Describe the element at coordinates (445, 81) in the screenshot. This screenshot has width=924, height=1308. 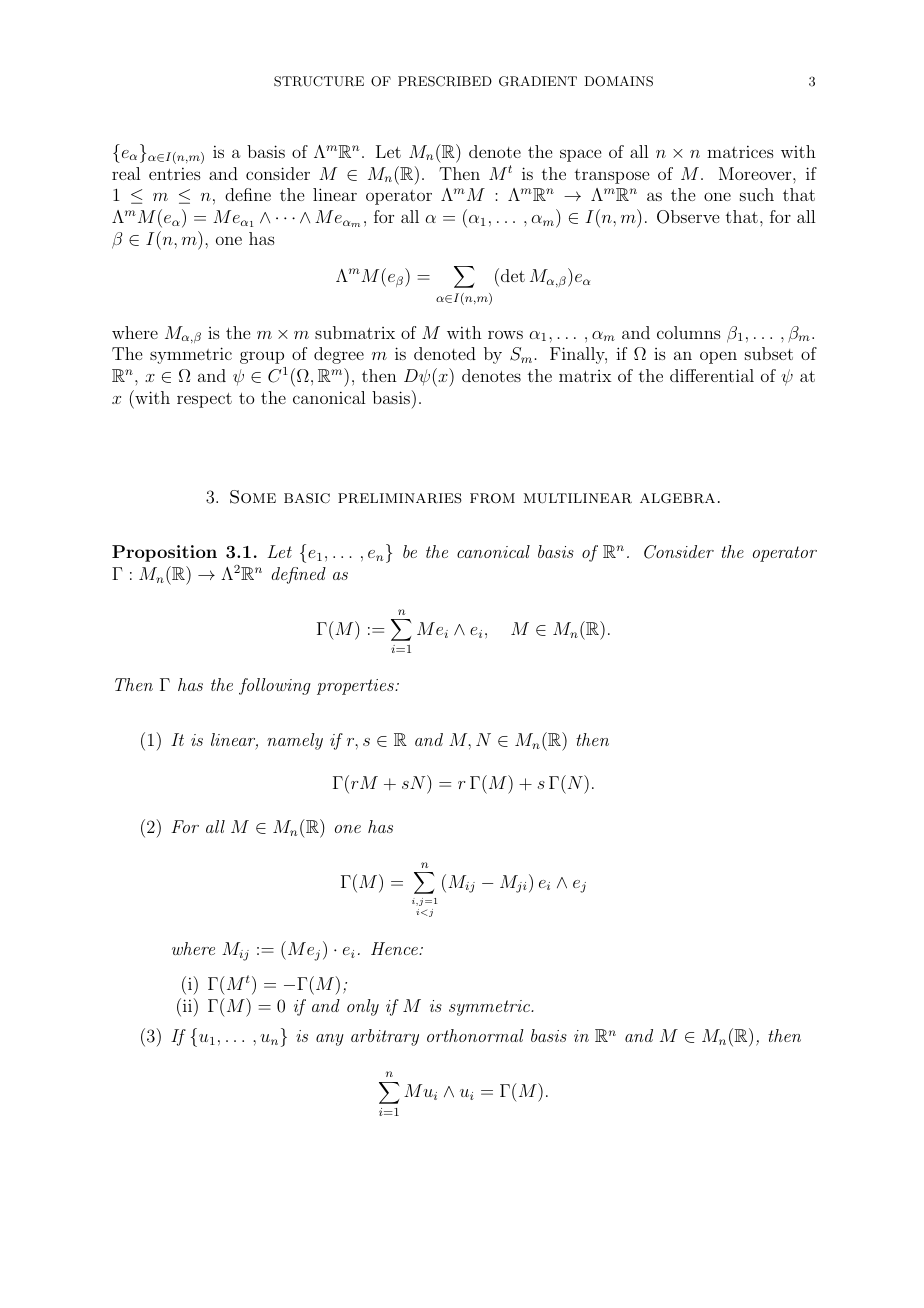
I see `PRESCRIBED` at that location.
